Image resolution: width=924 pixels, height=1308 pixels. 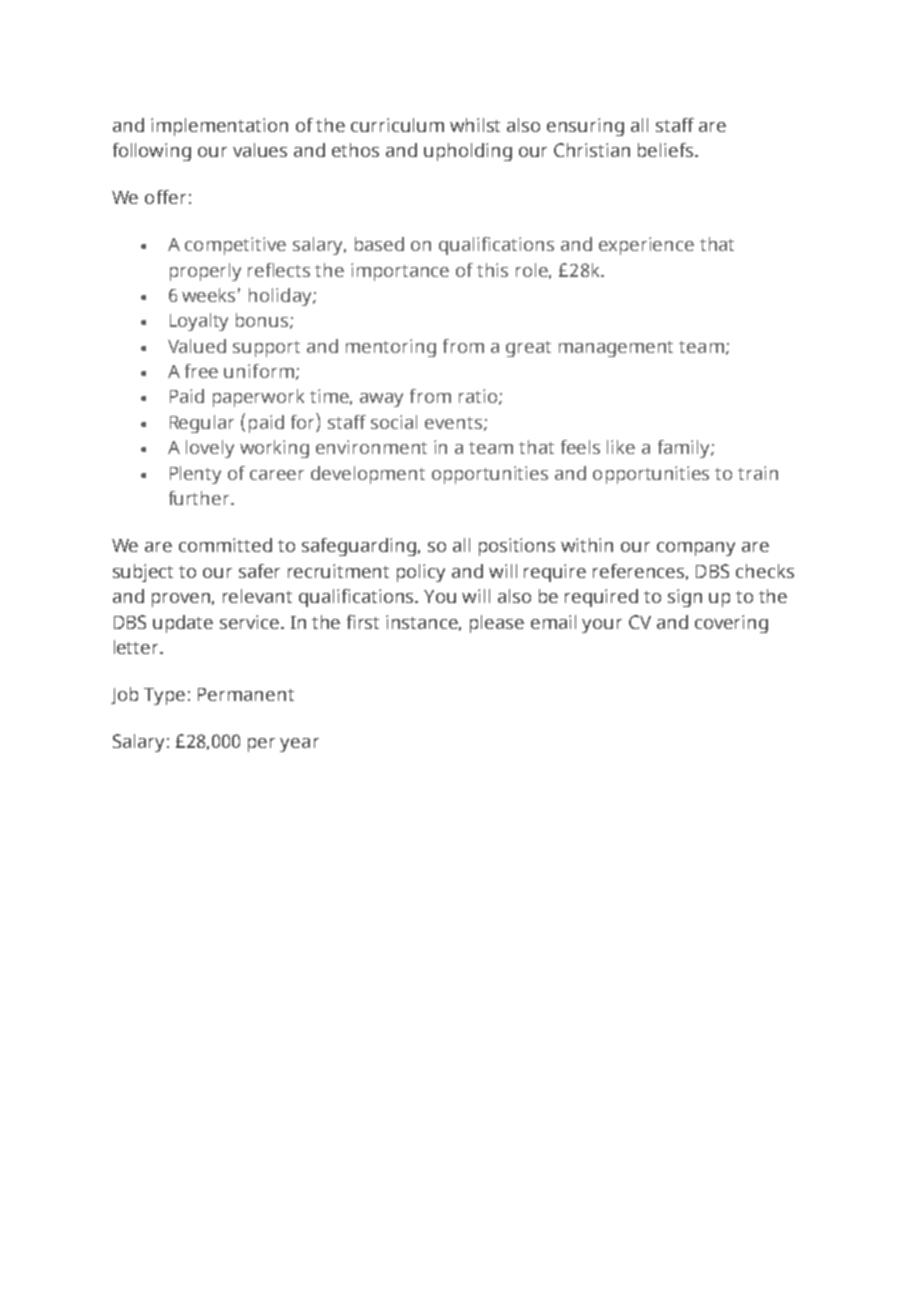 I want to click on covering, so click(x=731, y=624).
